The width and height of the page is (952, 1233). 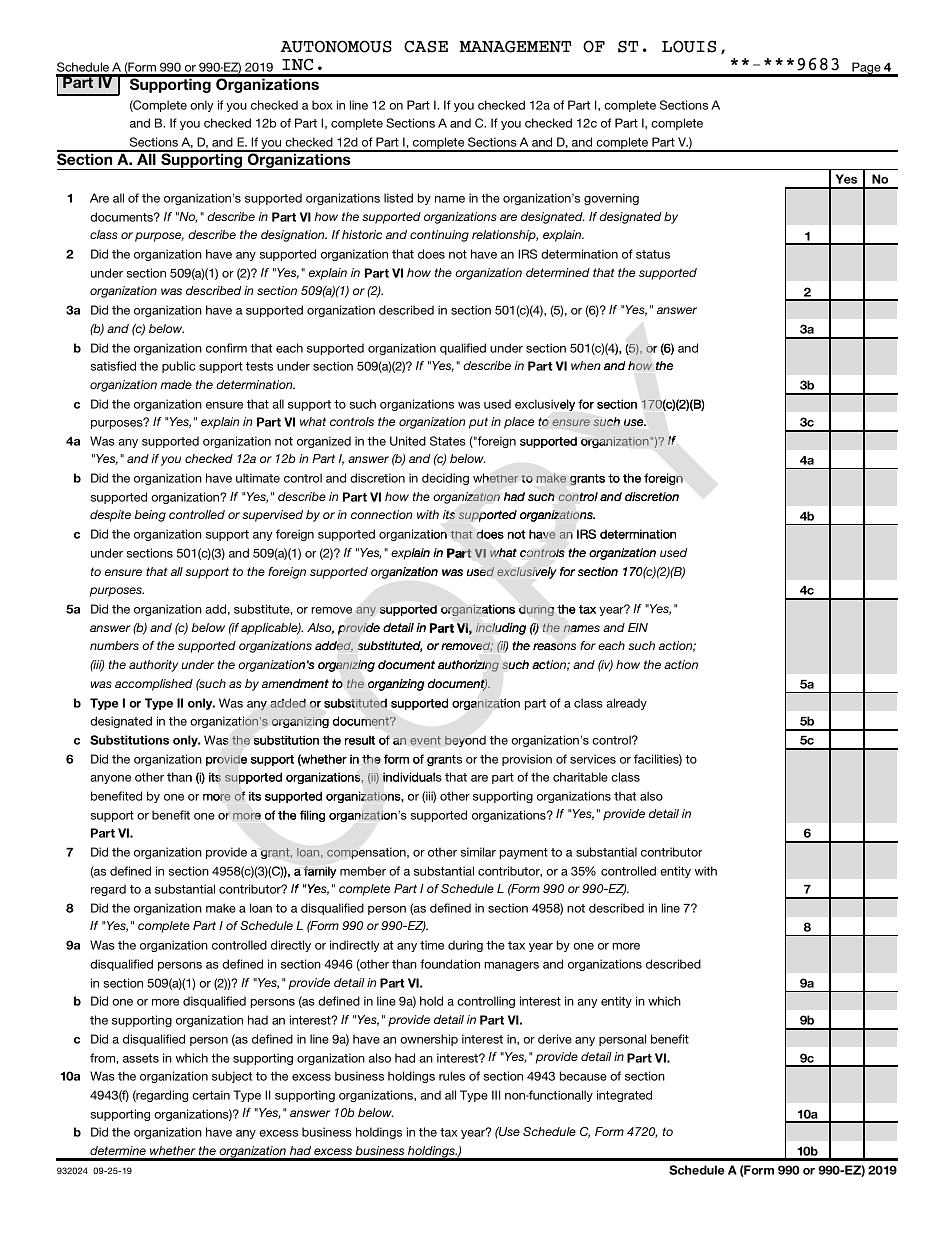 What do you see at coordinates (176, 384) in the page?
I see `made` at bounding box center [176, 384].
